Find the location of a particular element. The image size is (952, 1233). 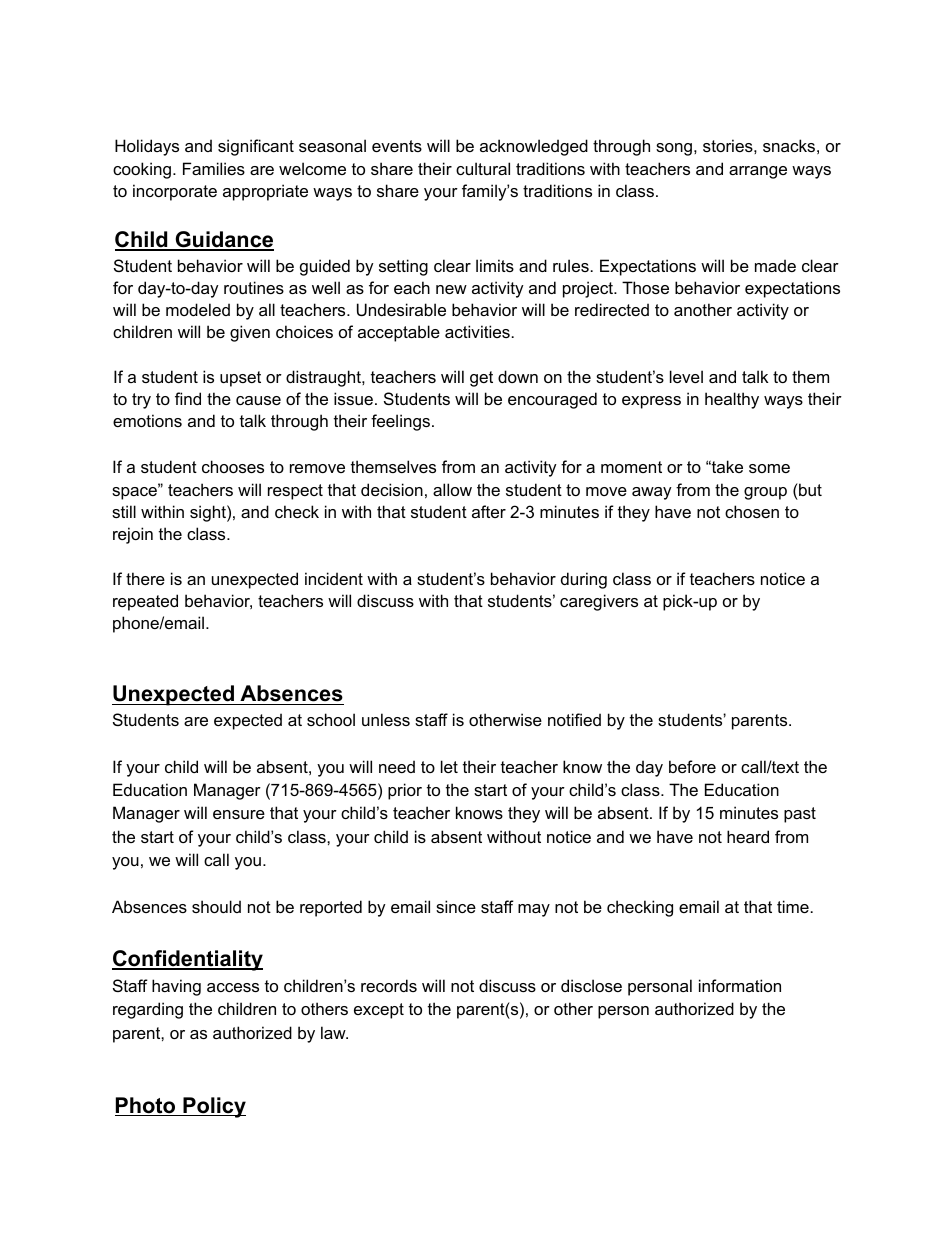

Policy is located at coordinates (213, 1107).
